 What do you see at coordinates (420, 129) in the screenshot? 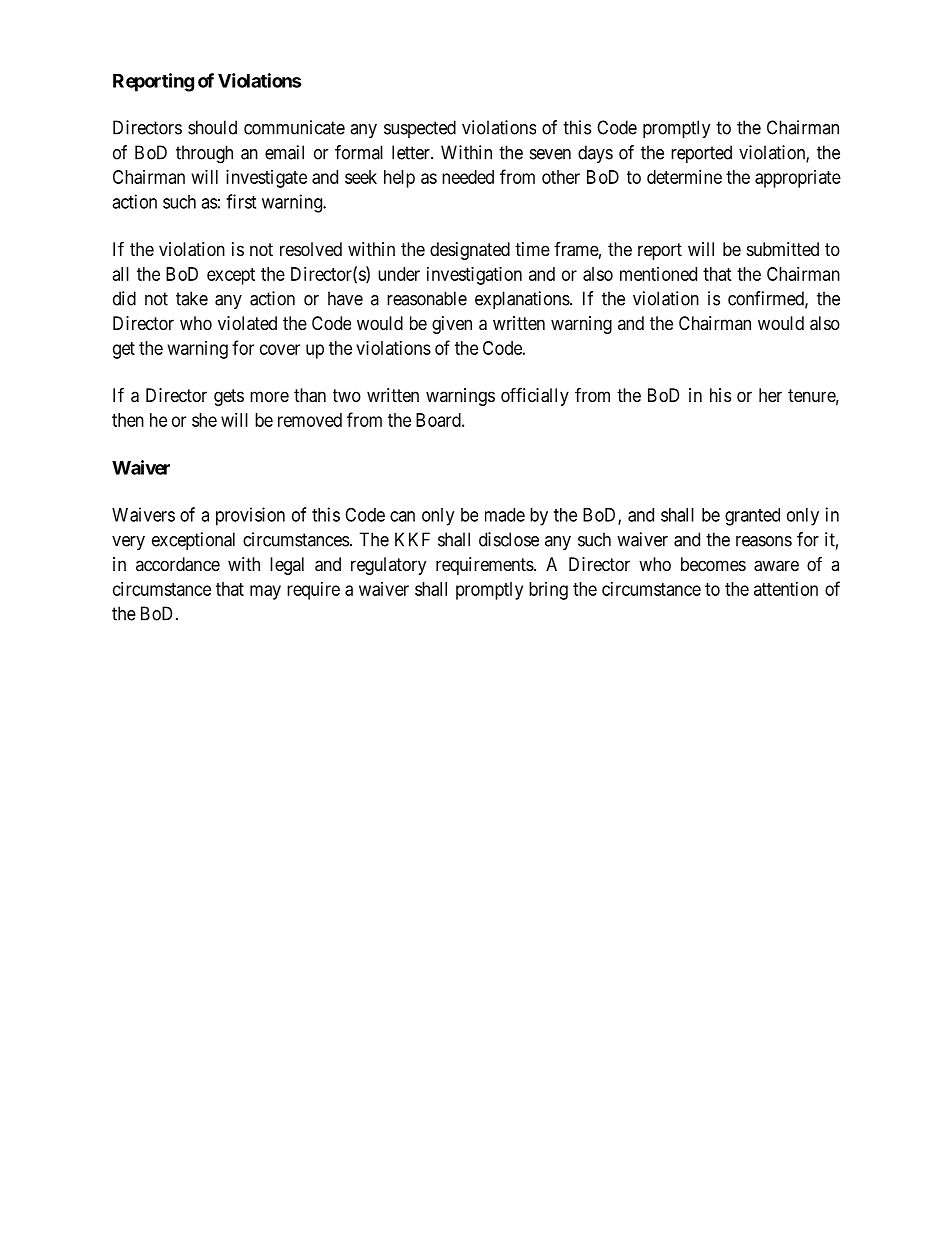
I see `suspected` at bounding box center [420, 129].
